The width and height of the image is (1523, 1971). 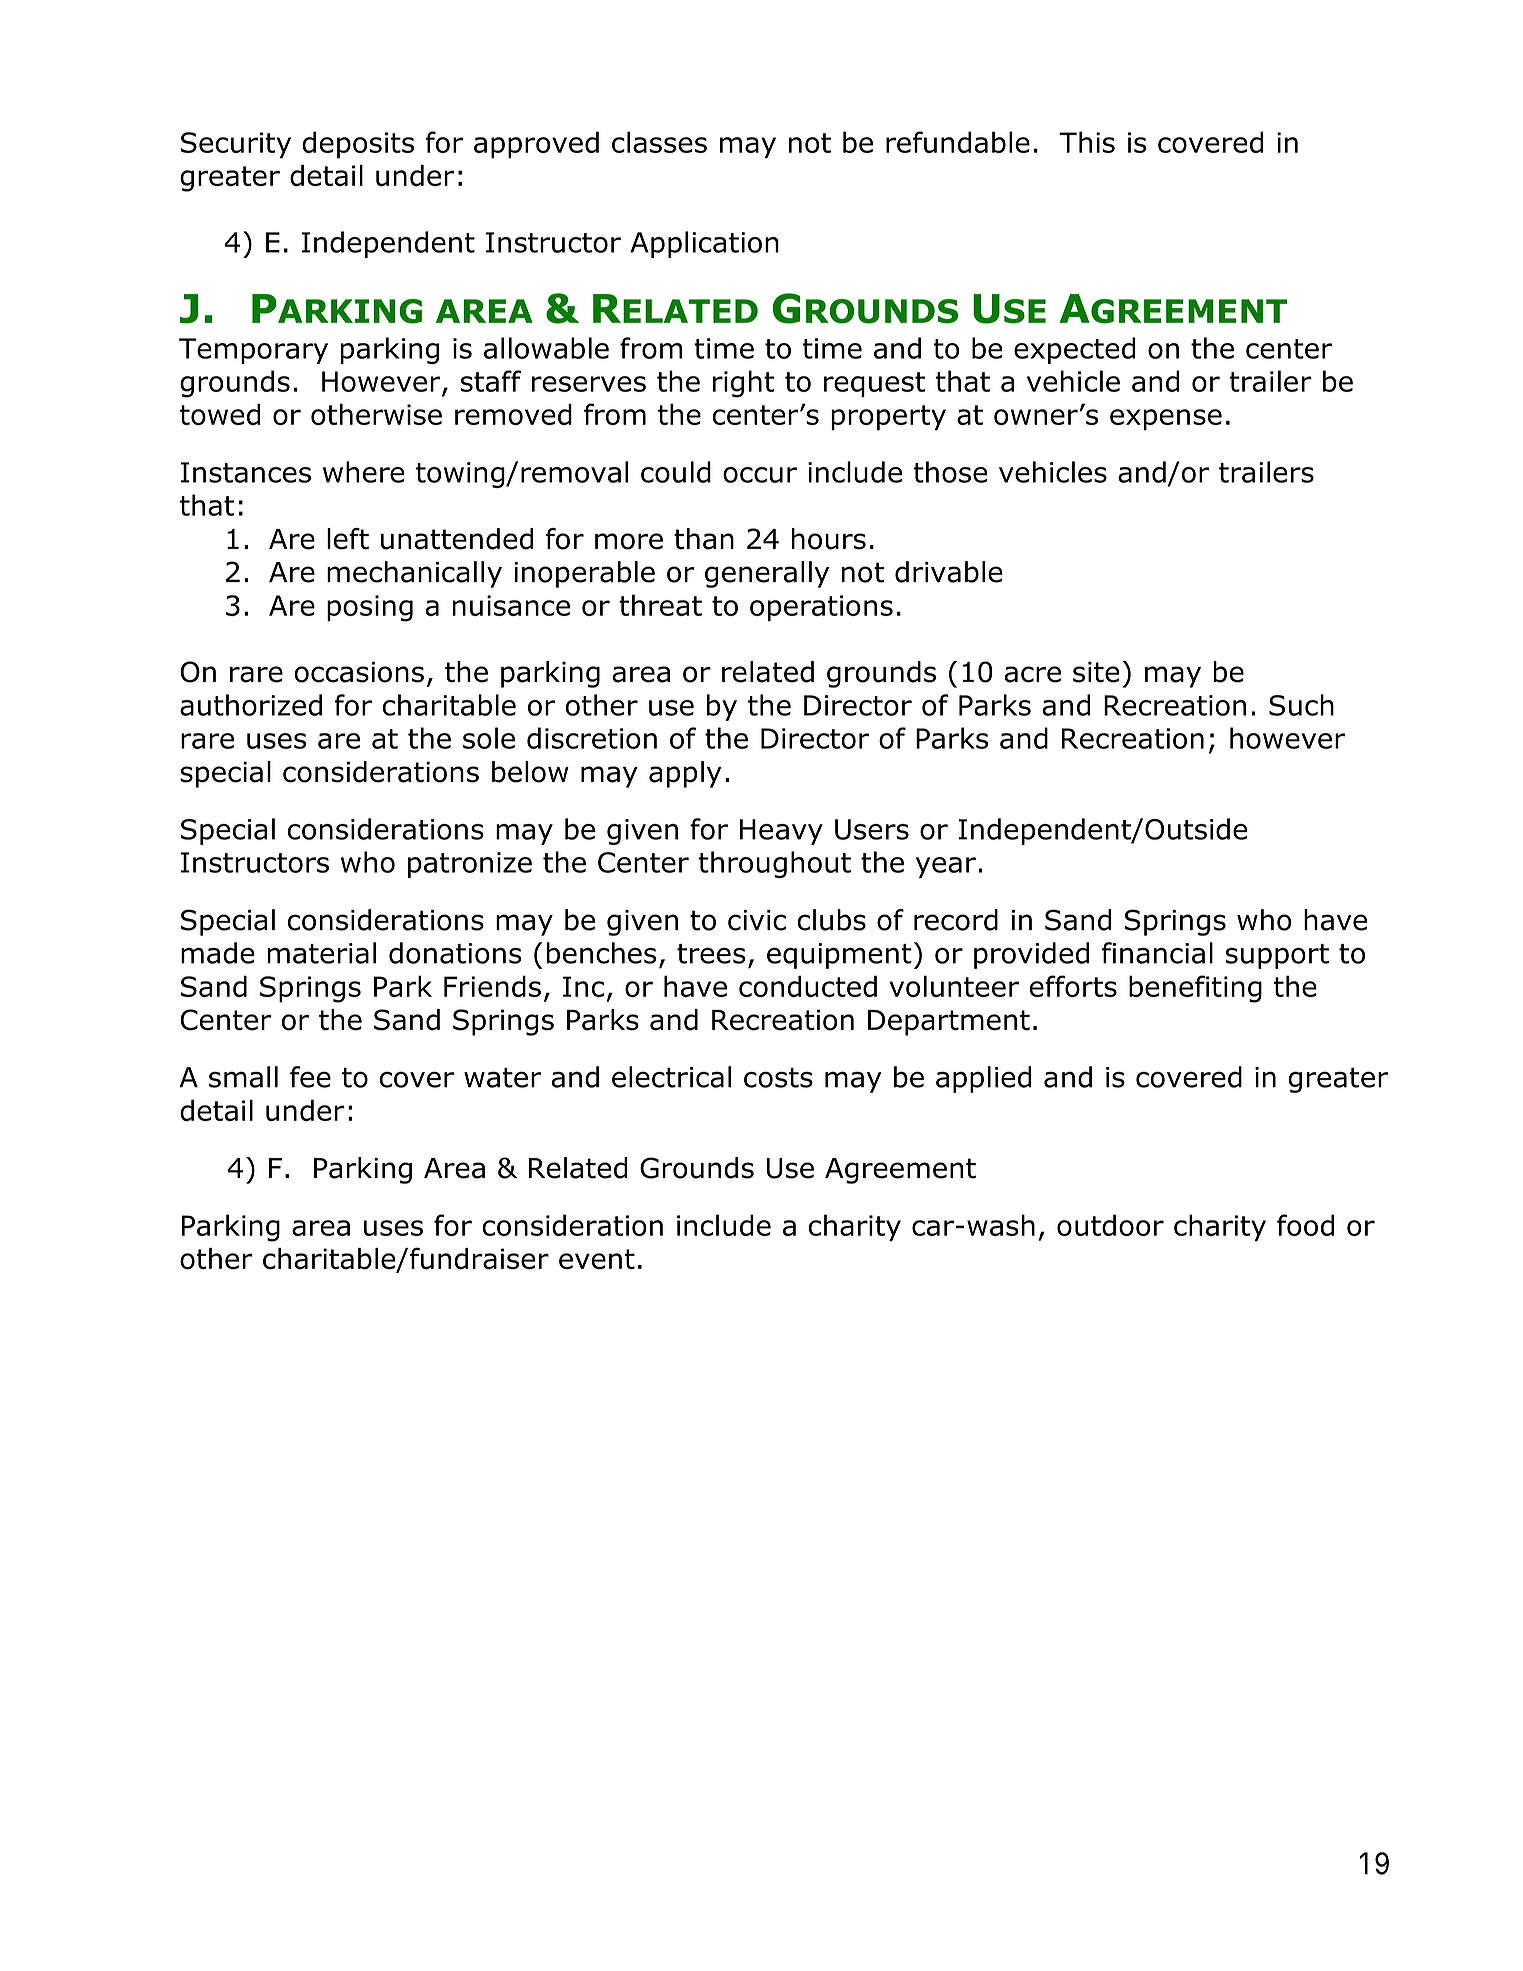 I want to click on throughout, so click(x=774, y=864).
